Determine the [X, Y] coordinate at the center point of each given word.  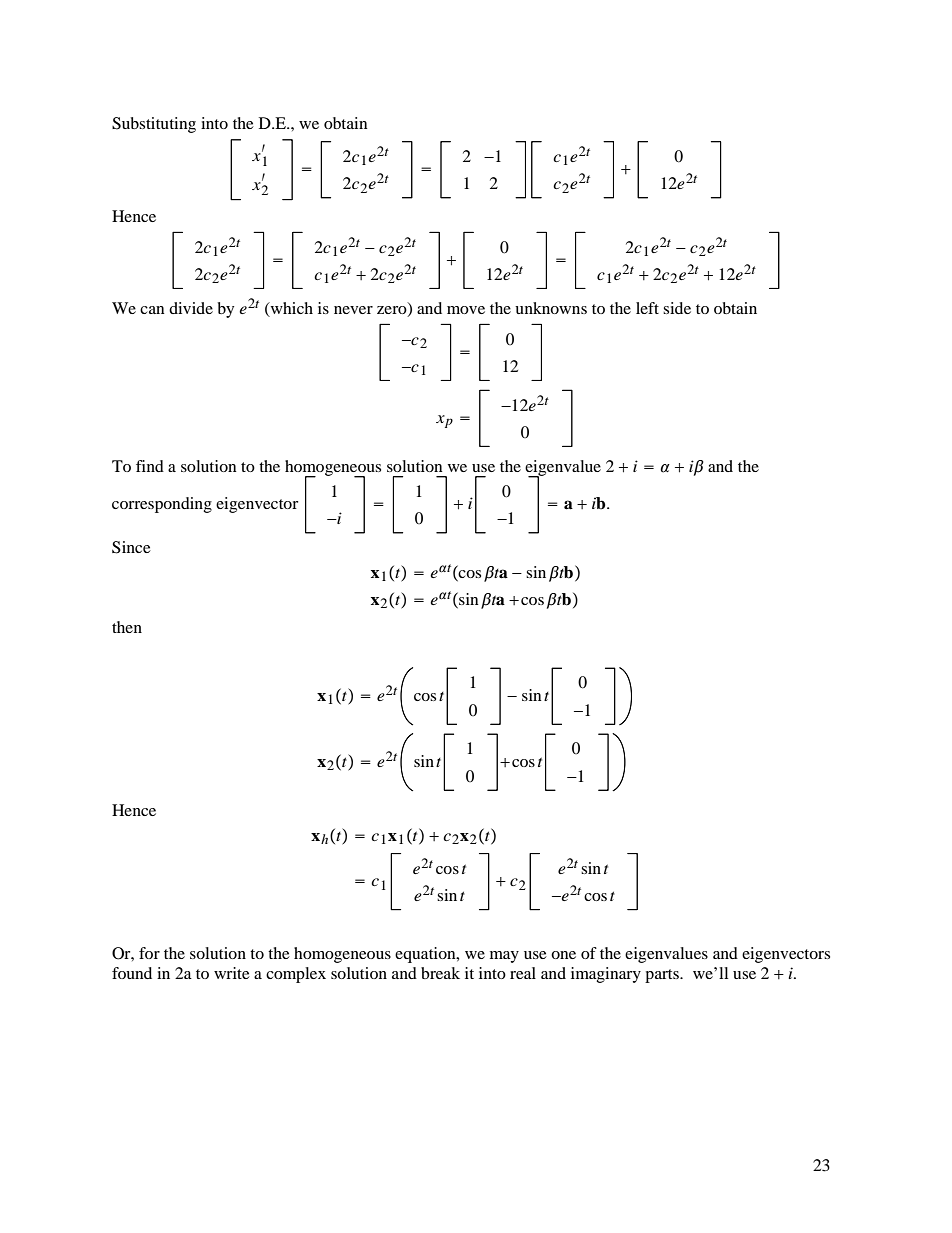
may [504, 957]
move [466, 310]
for [149, 953]
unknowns [551, 308]
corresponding [162, 505]
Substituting [154, 125]
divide [191, 308]
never [353, 310]
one [563, 955]
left [647, 308]
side [677, 308]
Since [131, 547]
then [127, 627]
